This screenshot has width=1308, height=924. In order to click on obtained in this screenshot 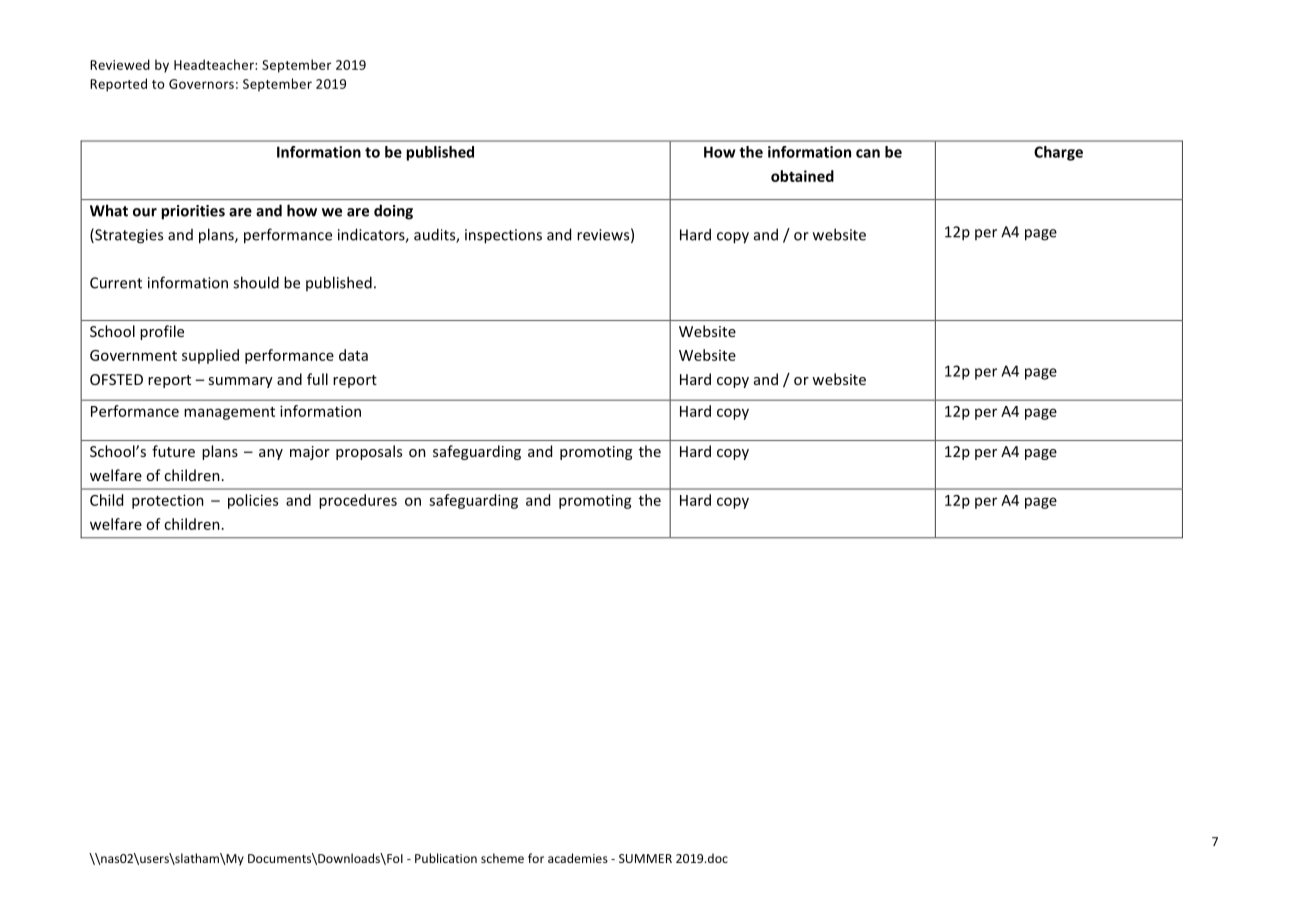, I will do `click(802, 176)`.
